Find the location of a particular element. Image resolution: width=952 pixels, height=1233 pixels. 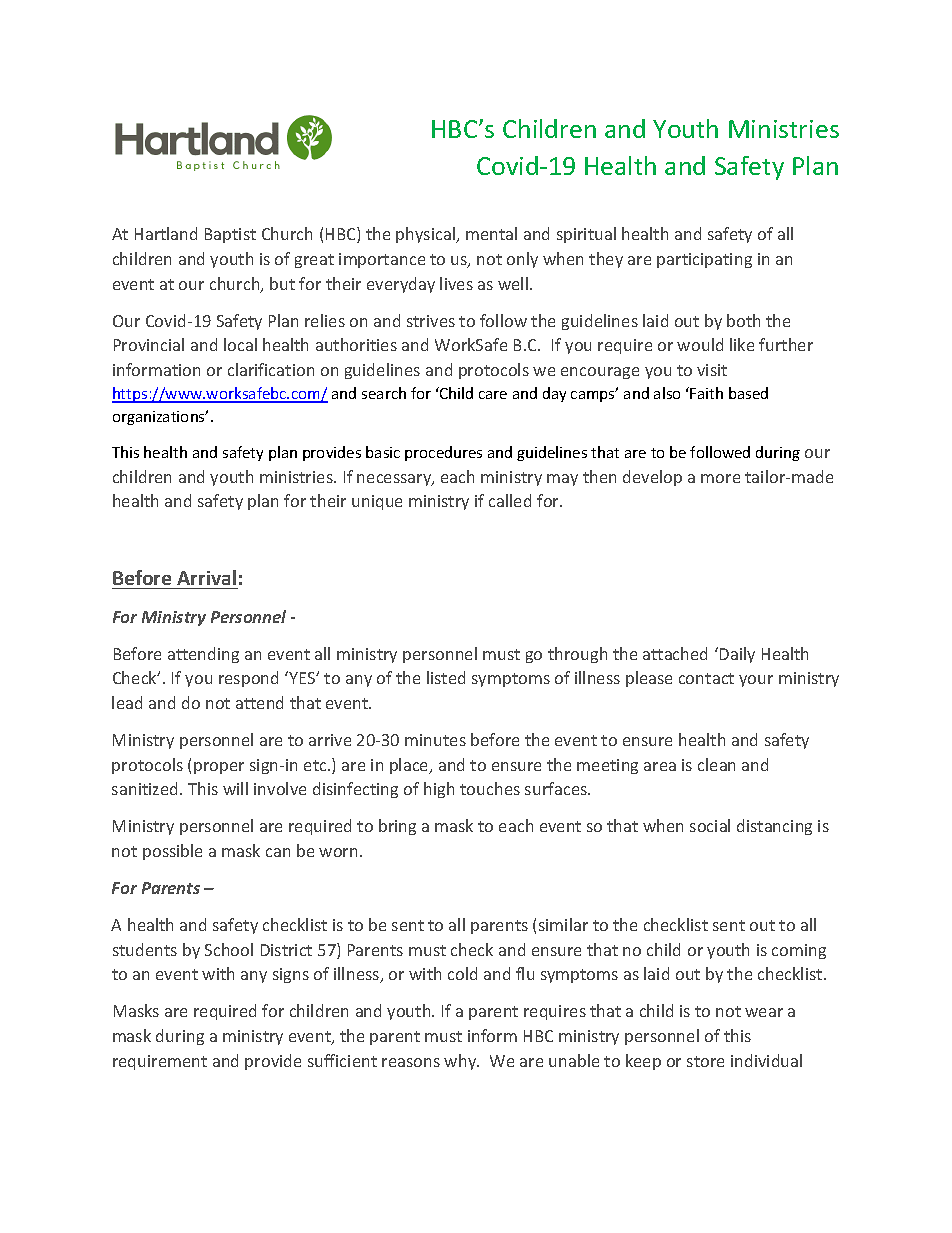

lives is located at coordinates (456, 283).
